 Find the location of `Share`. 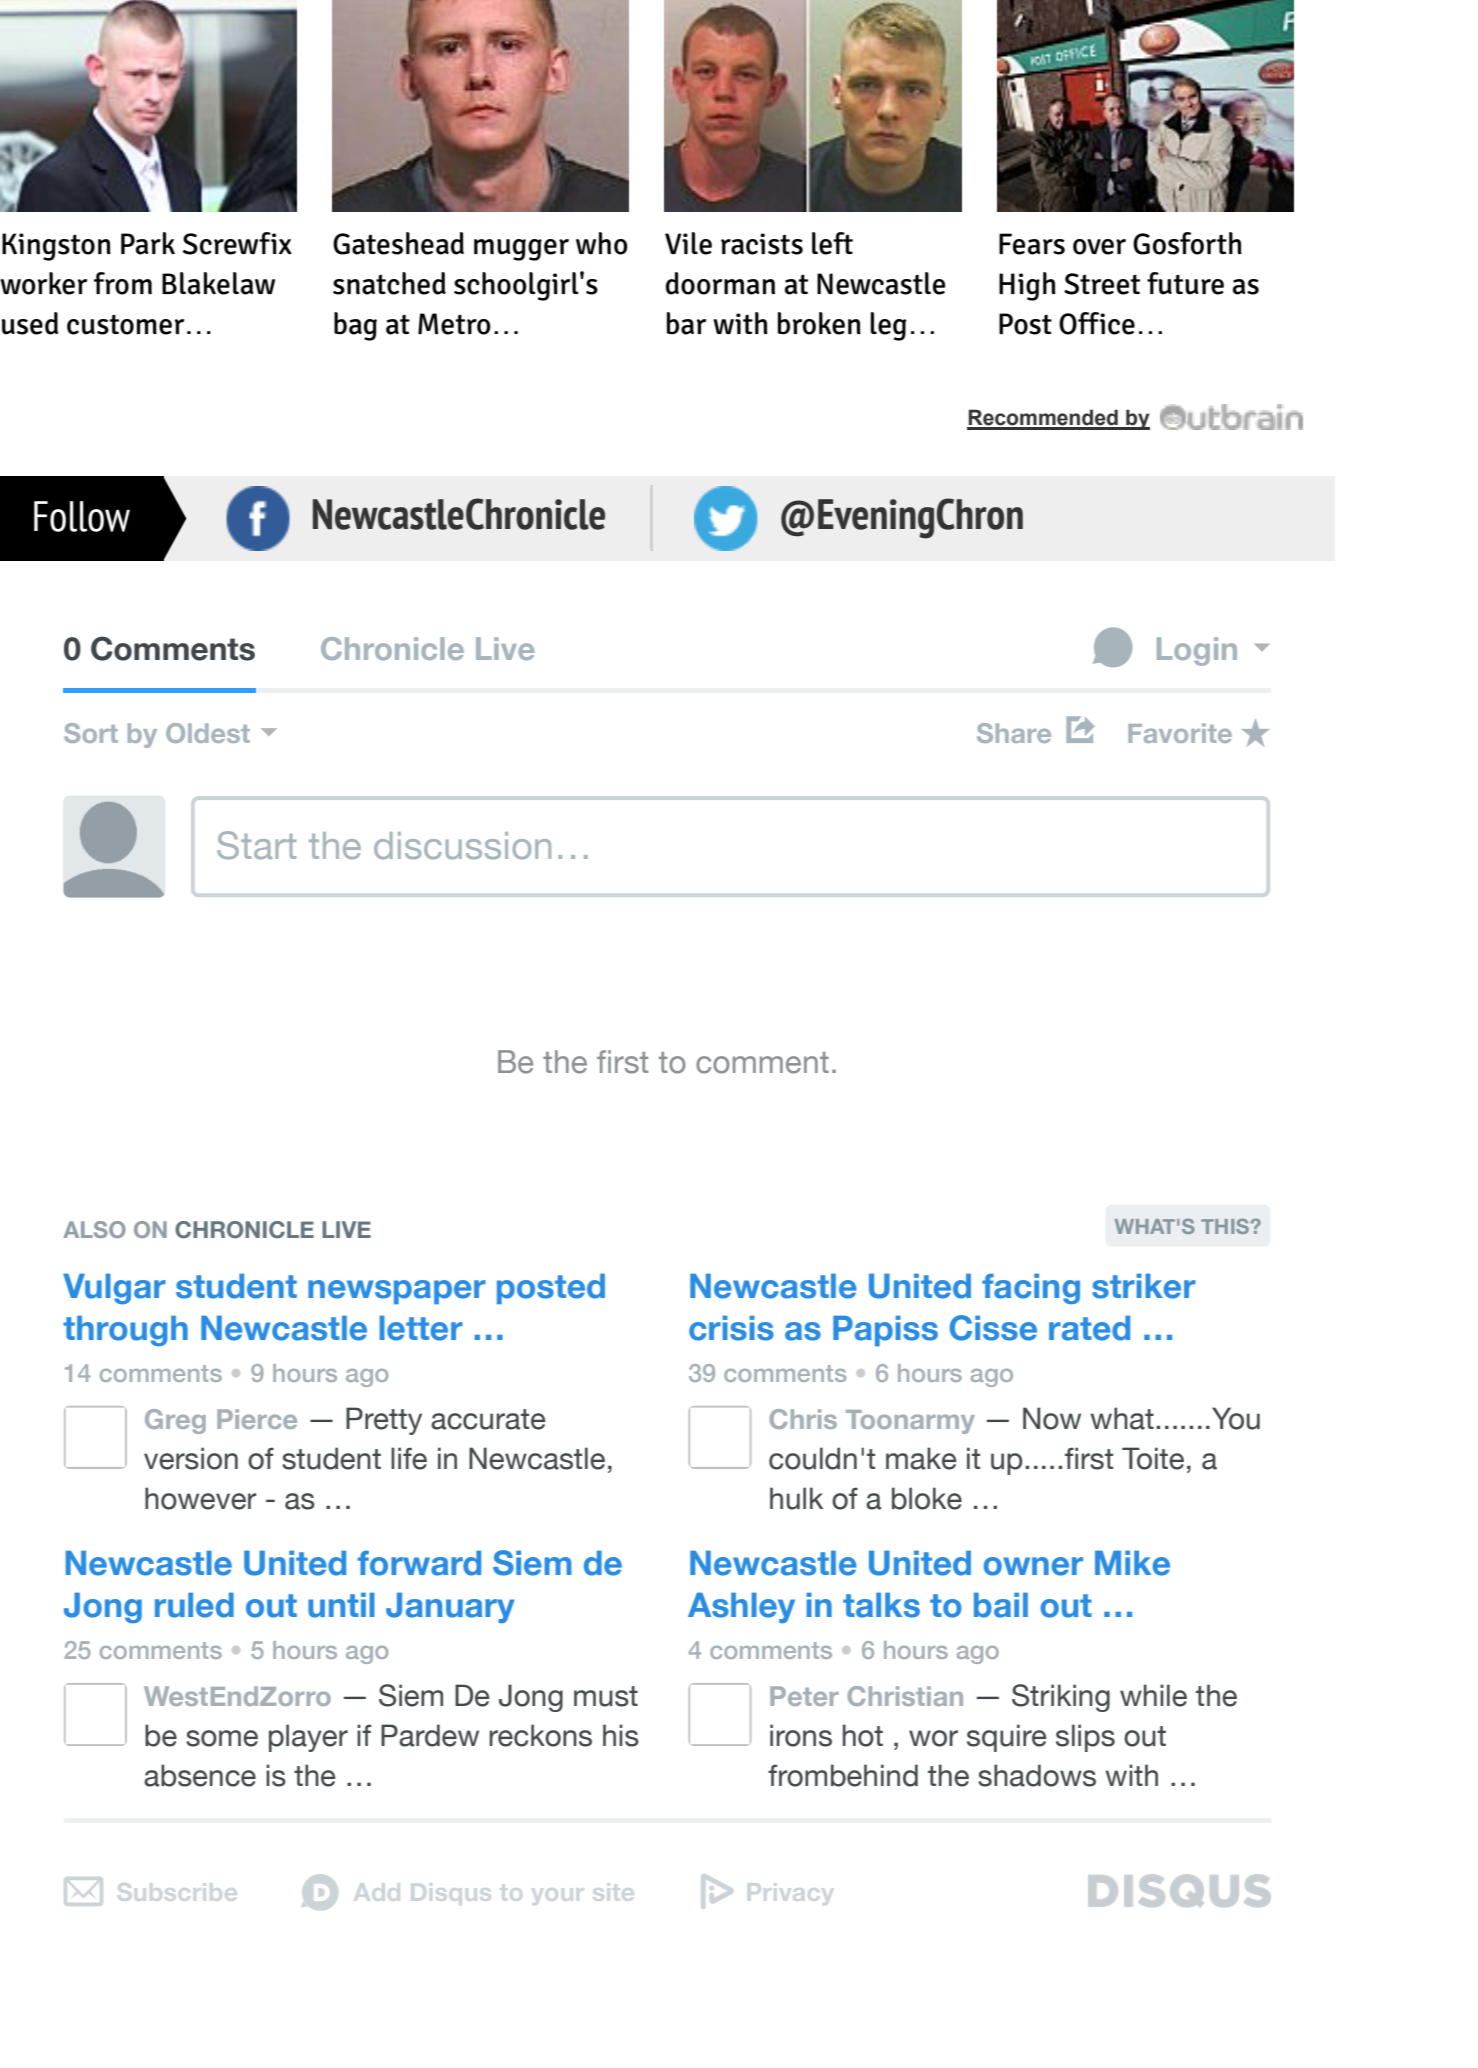

Share is located at coordinates (1014, 733).
